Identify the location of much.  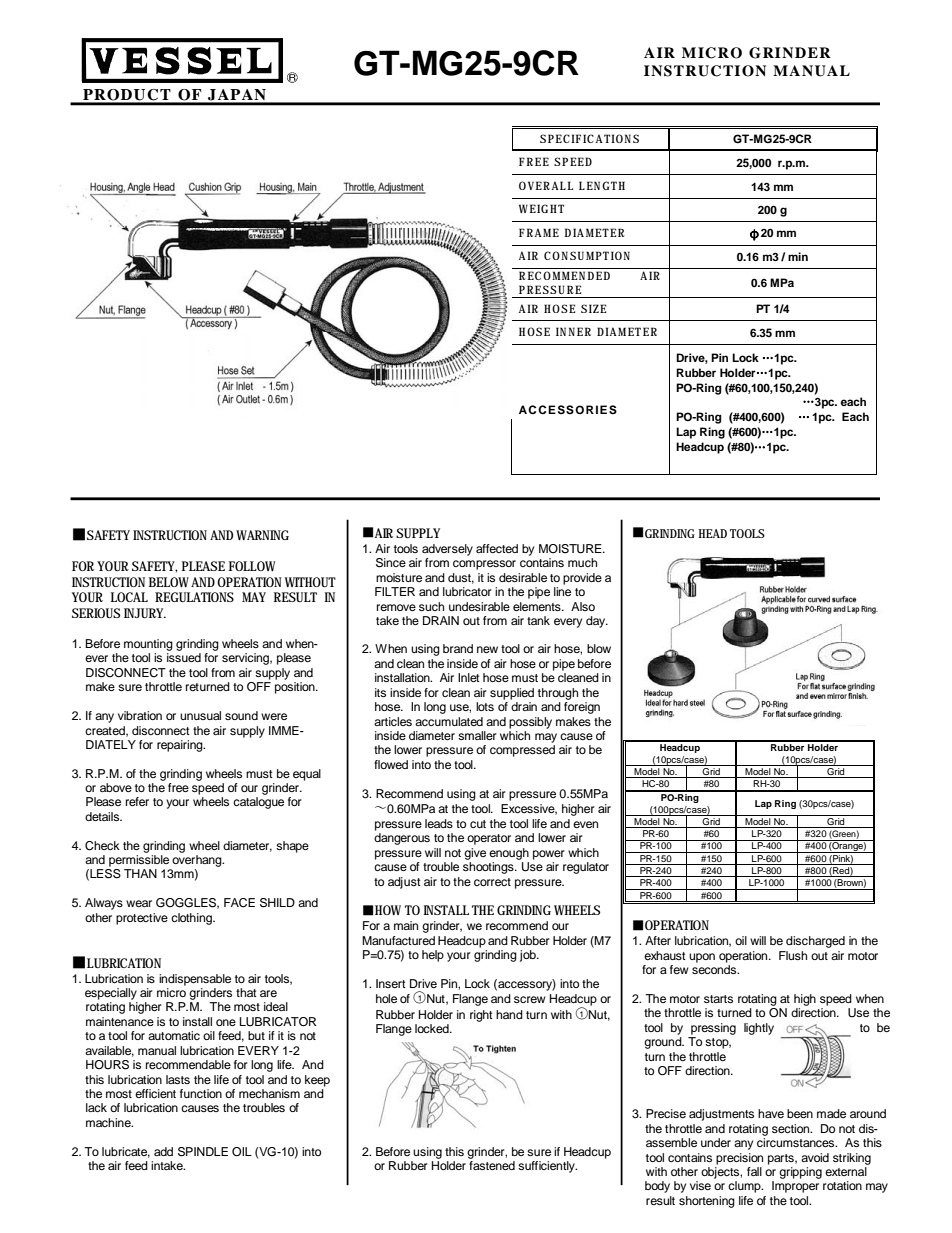
(582, 562).
